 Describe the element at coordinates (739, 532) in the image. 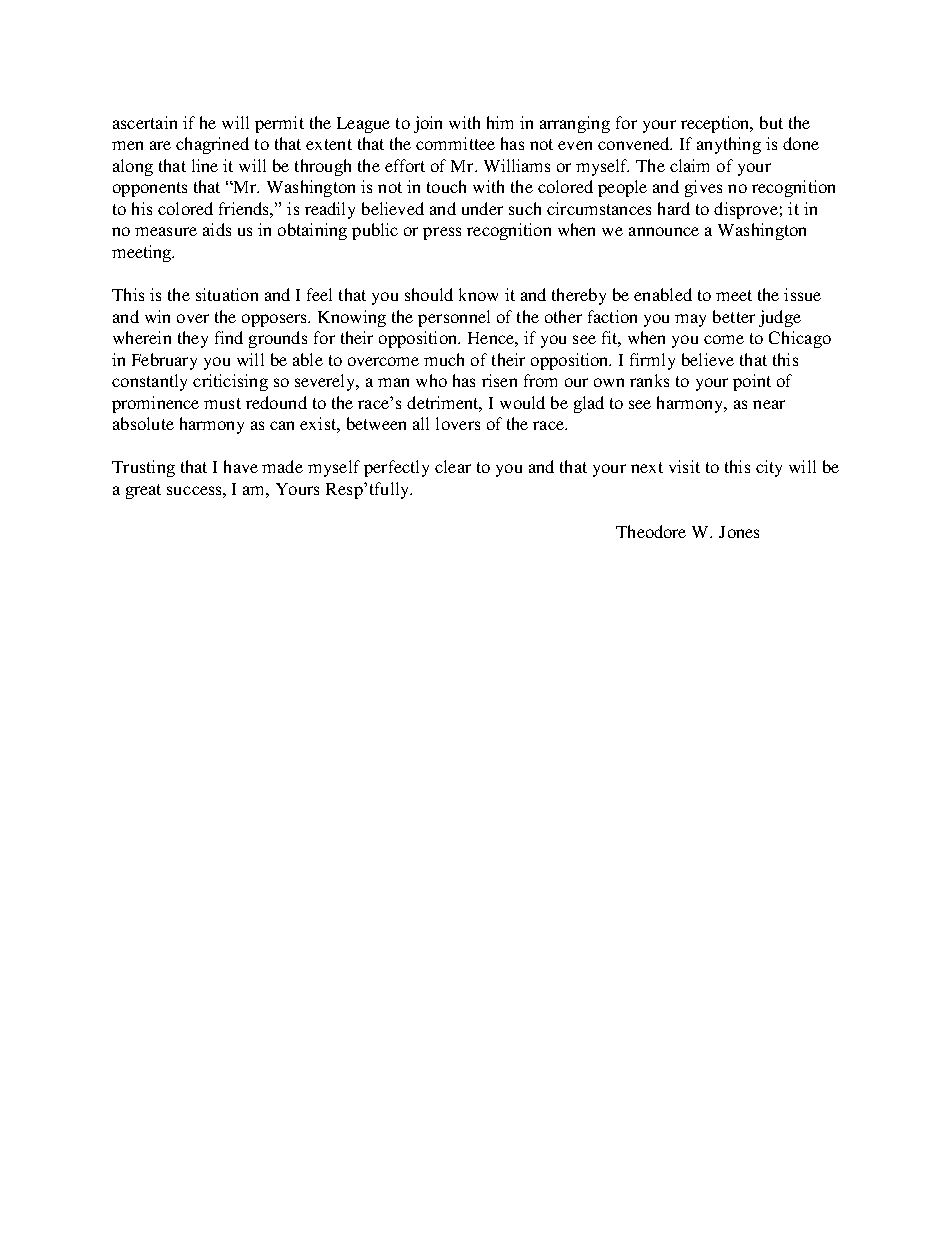

I see `Jones` at that location.
